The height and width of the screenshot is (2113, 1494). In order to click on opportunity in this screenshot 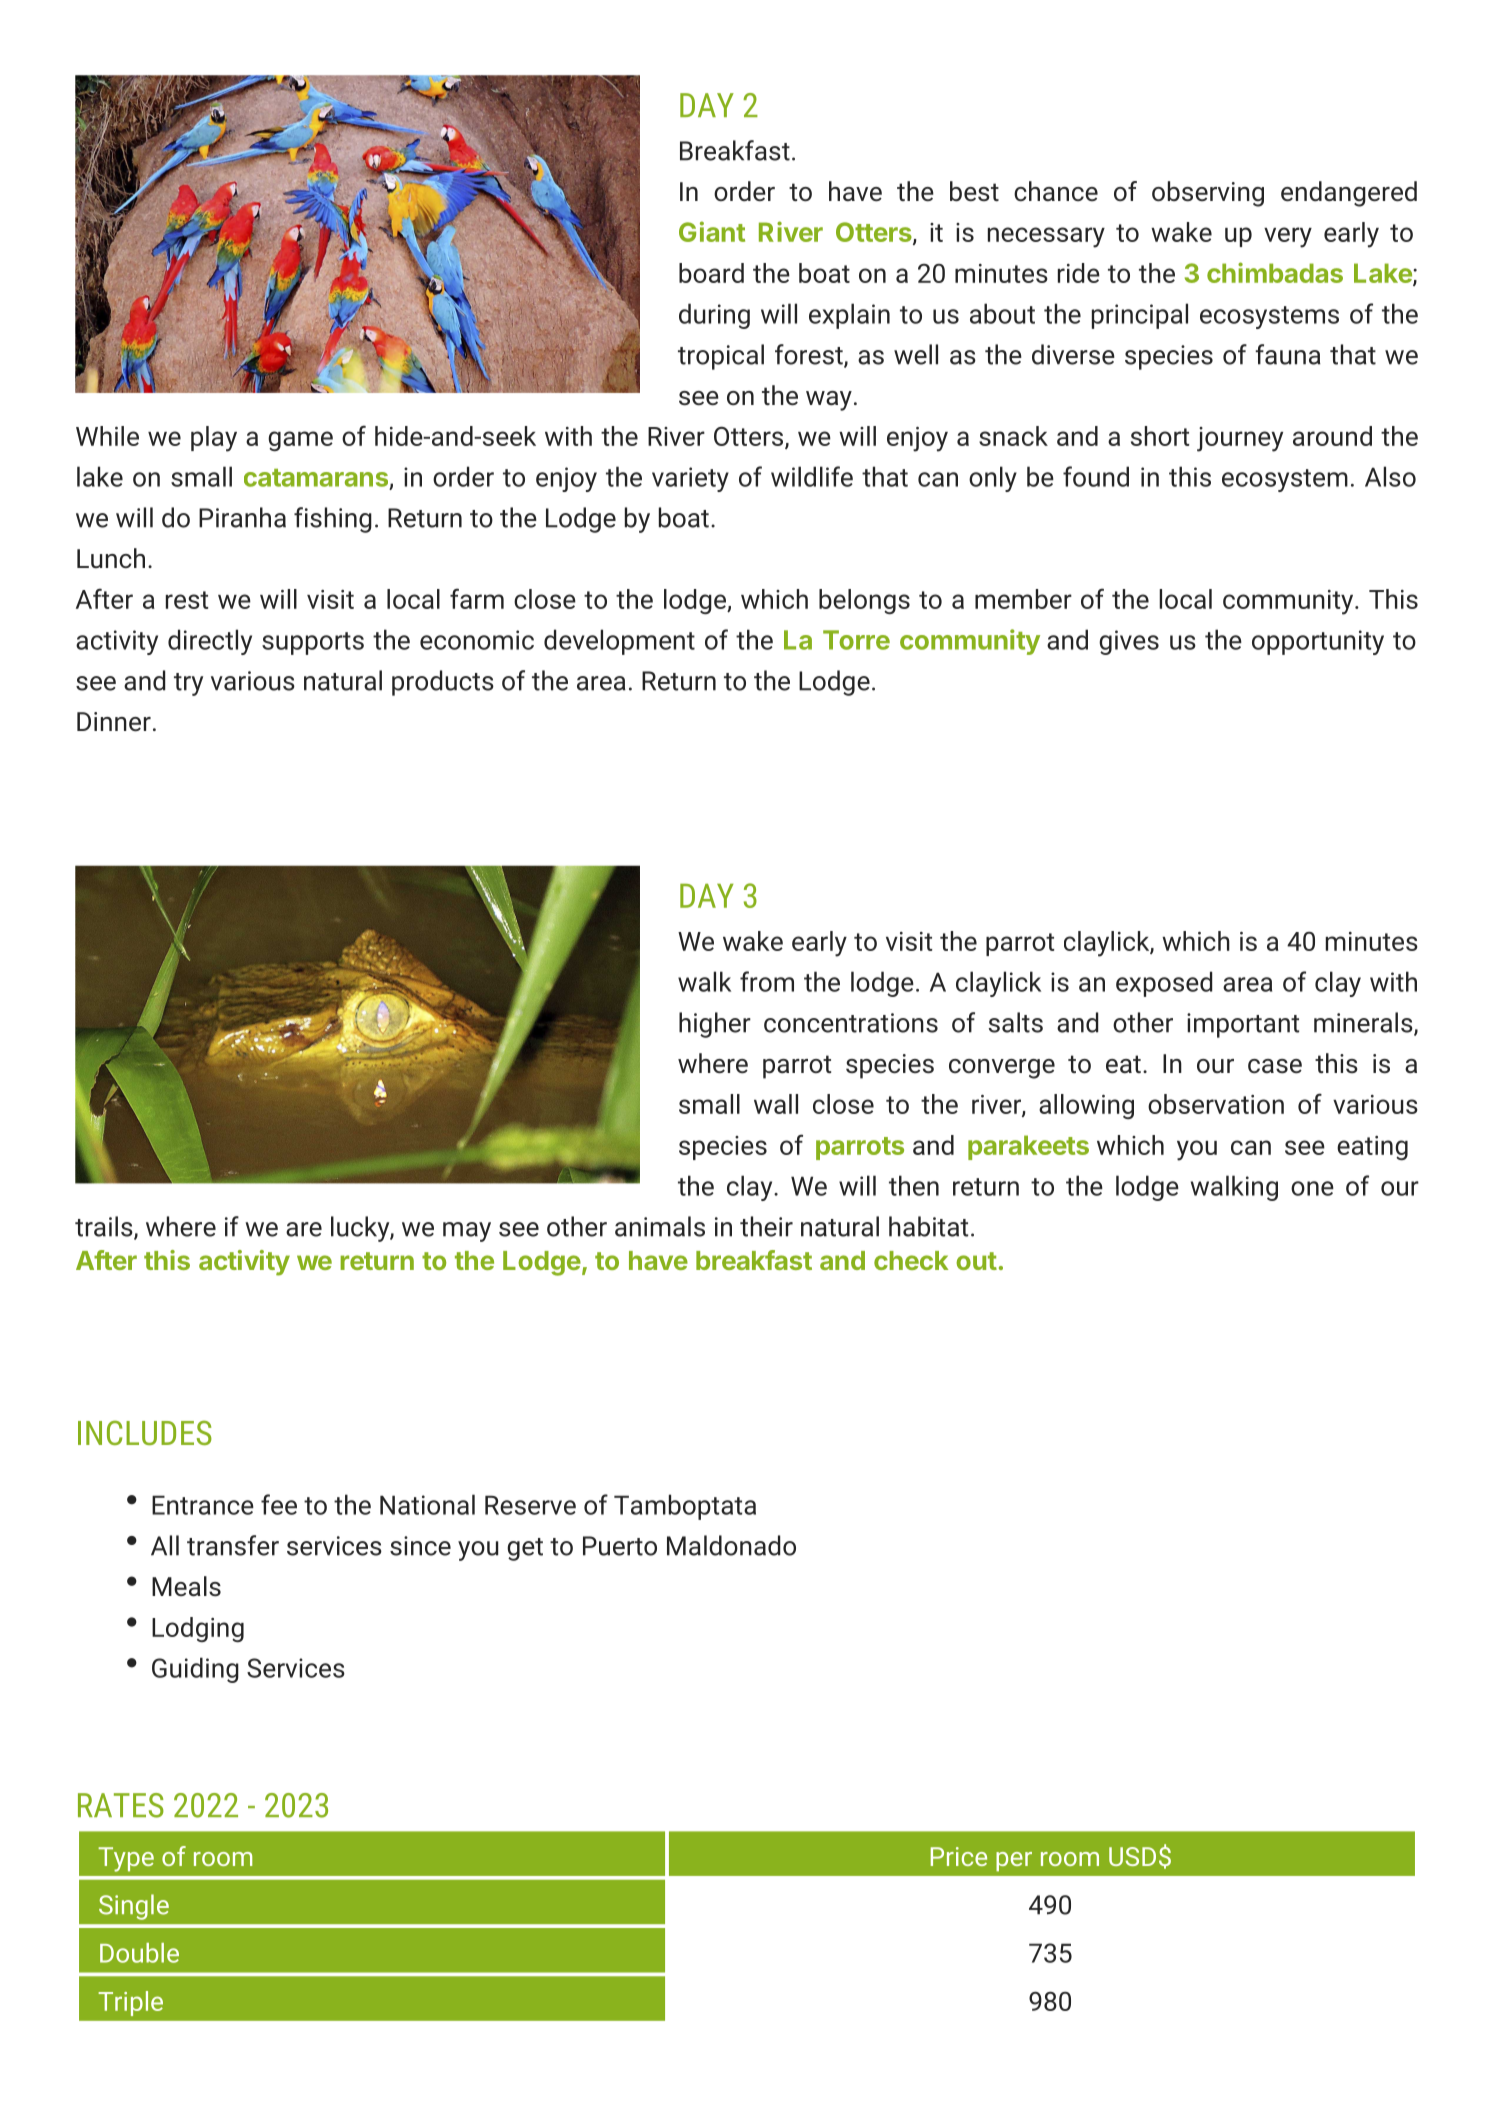, I will do `click(1318, 642)`.
